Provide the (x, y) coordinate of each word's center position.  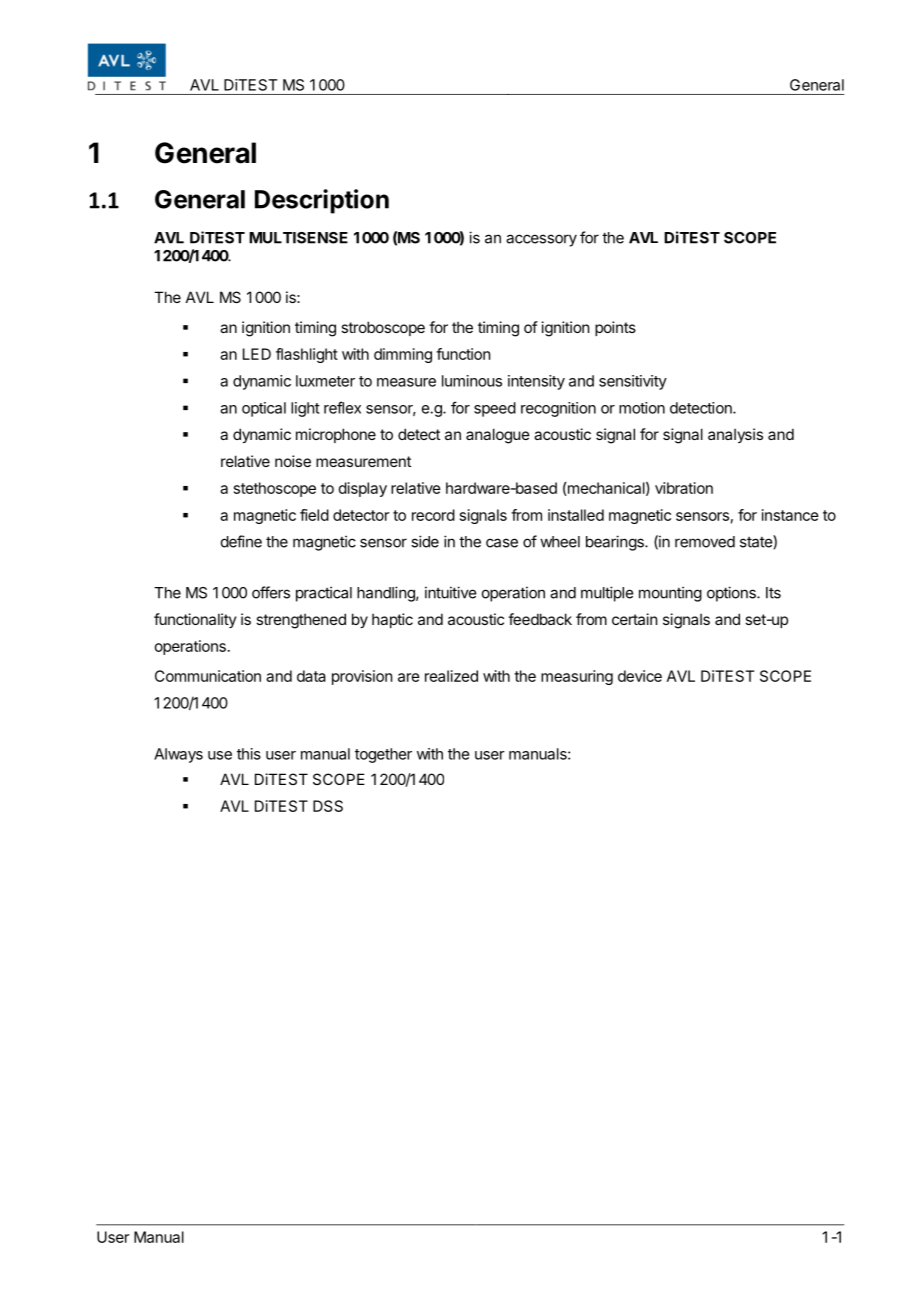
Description (322, 201)
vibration (684, 488)
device (640, 676)
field (314, 515)
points (615, 328)
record (433, 515)
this (249, 754)
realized (451, 676)
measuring (577, 677)
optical (264, 409)
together (383, 755)
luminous (472, 381)
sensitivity (633, 382)
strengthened (301, 621)
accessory (541, 240)
